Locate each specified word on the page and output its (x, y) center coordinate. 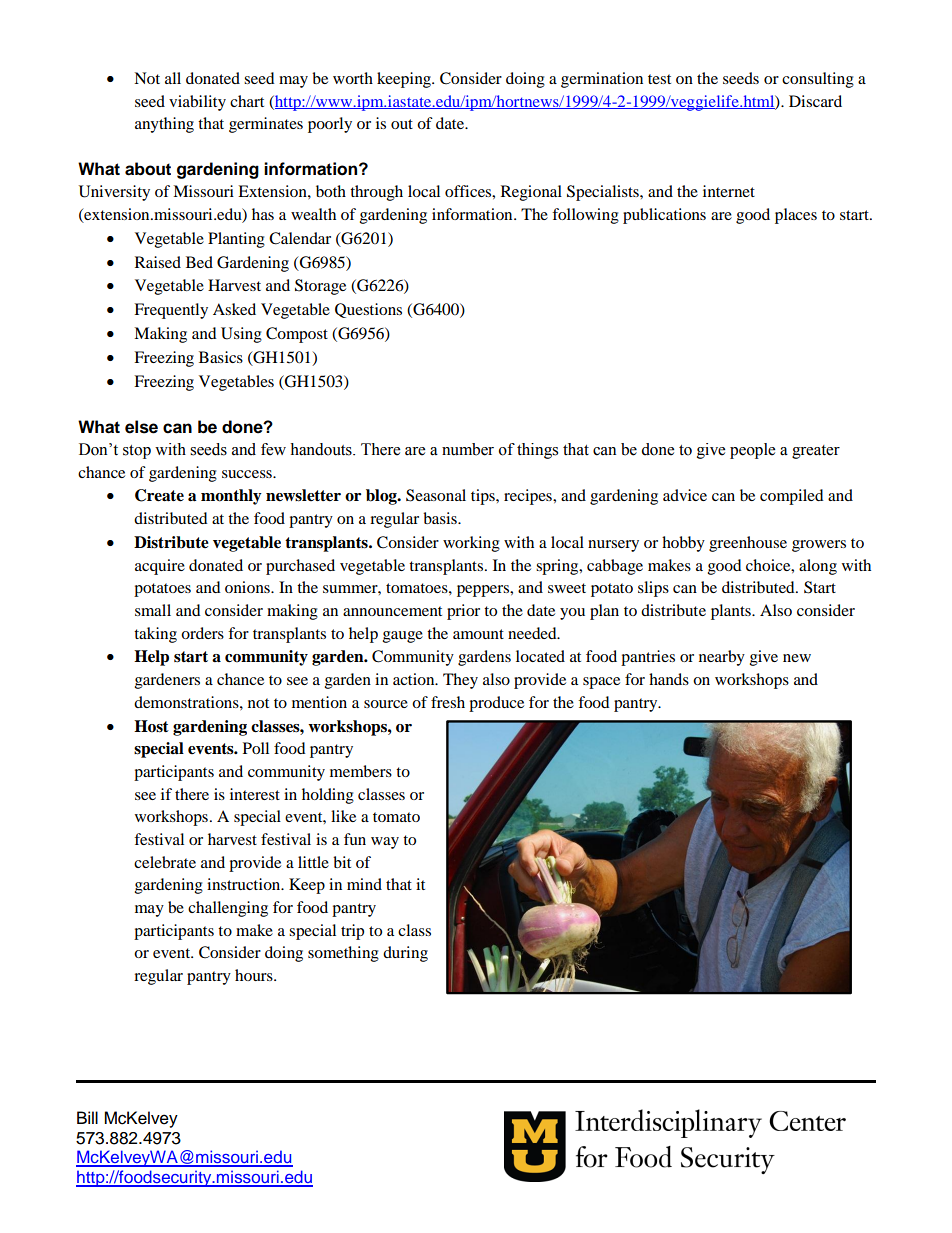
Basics (221, 357)
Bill (87, 1117)
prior (463, 612)
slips (653, 589)
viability (197, 103)
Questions (368, 310)
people (752, 451)
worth (353, 78)
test (659, 79)
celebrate (165, 862)
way (385, 843)
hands (669, 679)
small (153, 610)
